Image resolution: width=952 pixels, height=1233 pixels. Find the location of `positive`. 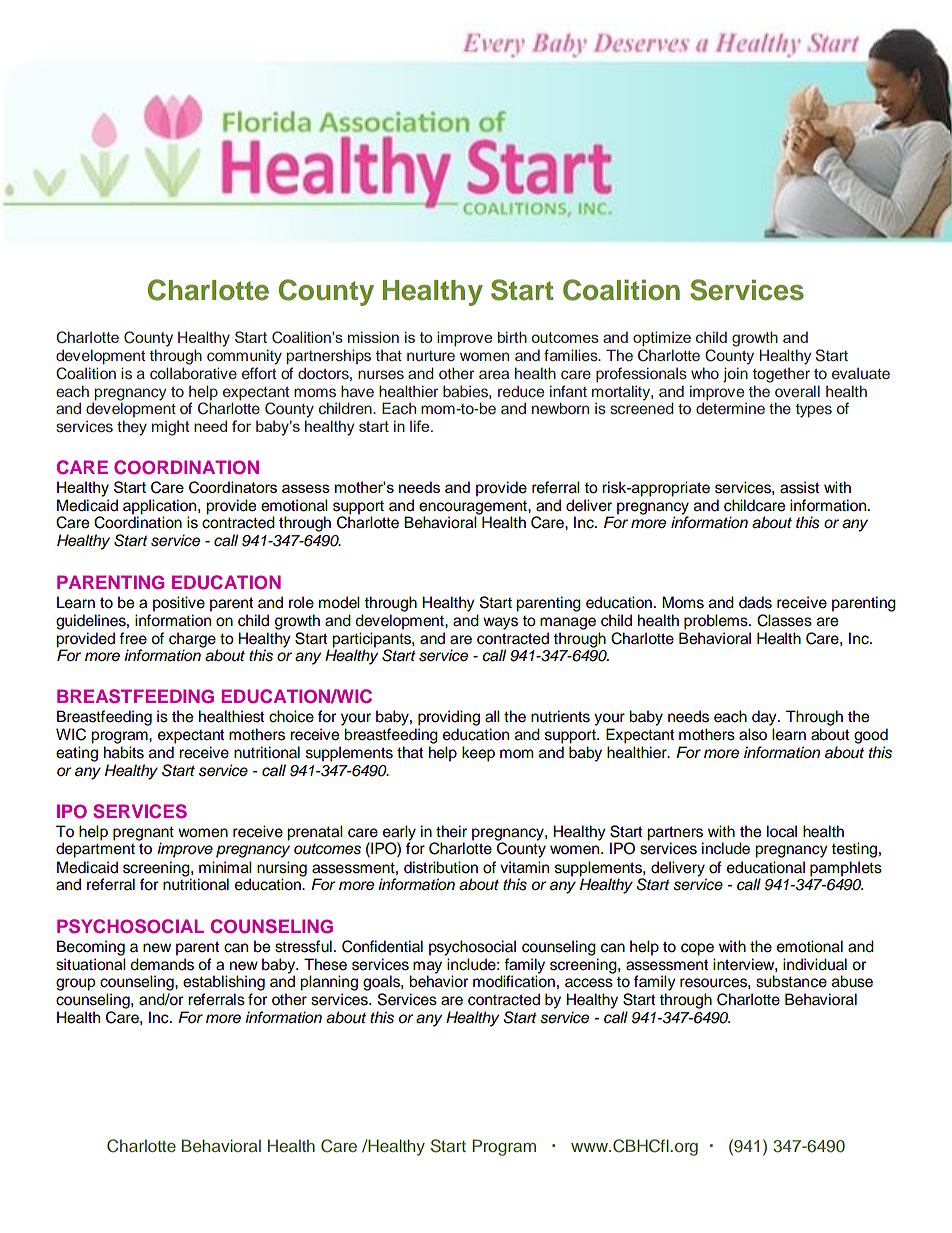

positive is located at coordinates (179, 604).
